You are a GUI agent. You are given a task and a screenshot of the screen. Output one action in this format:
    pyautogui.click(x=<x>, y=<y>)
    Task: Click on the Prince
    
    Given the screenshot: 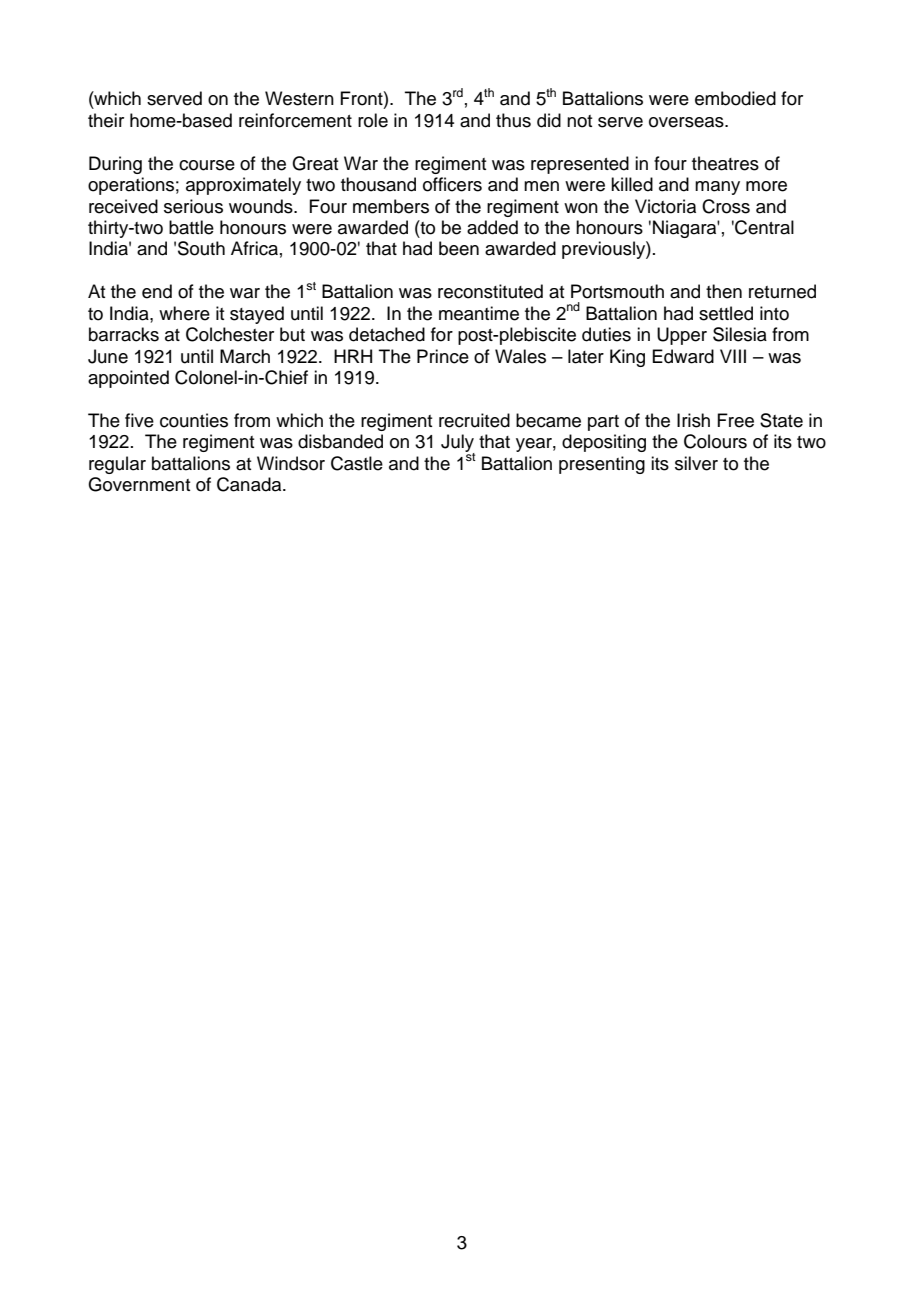 What is the action you would take?
    pyautogui.click(x=443, y=356)
